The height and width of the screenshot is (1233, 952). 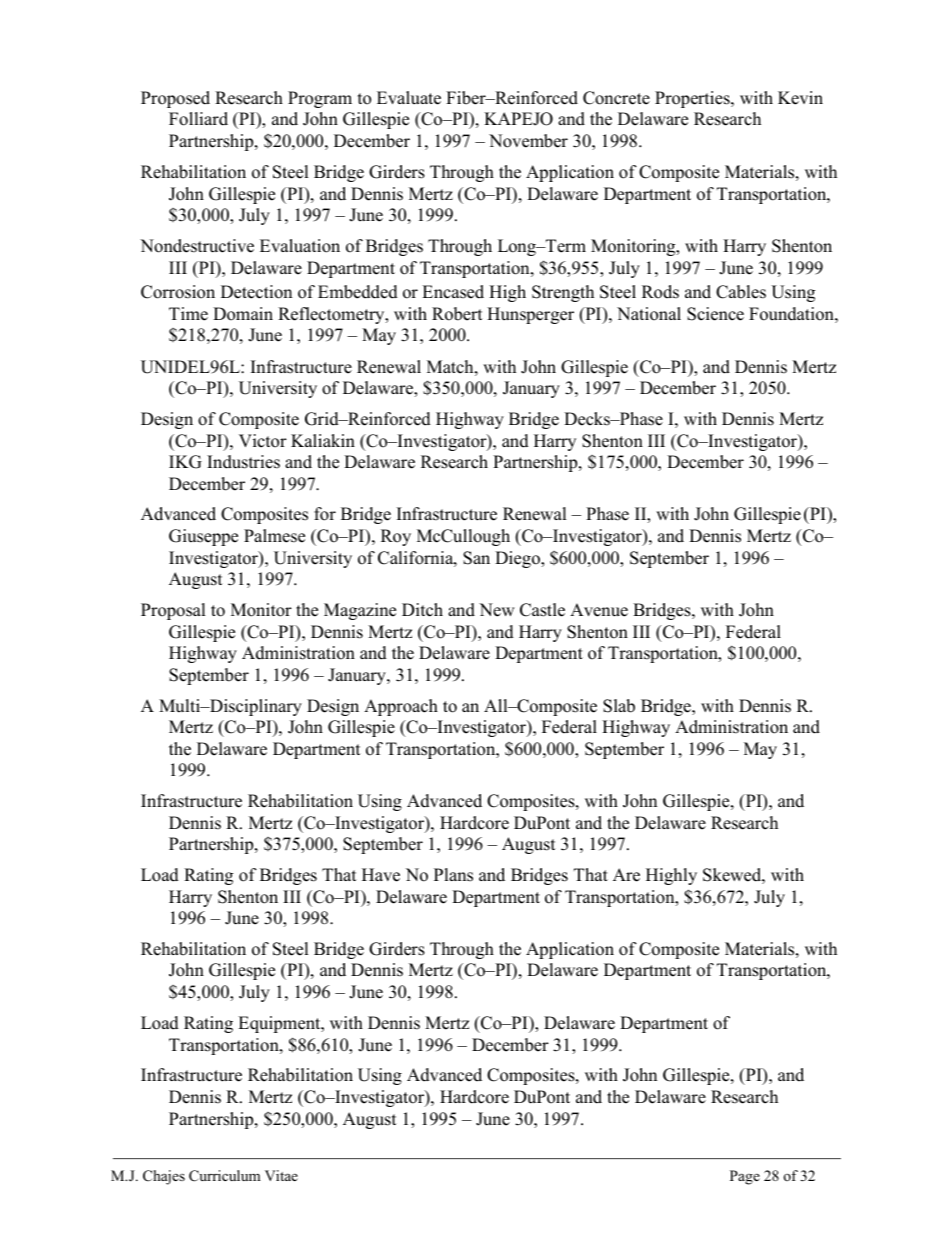 What do you see at coordinates (320, 99) in the screenshot?
I see `Program` at bounding box center [320, 99].
